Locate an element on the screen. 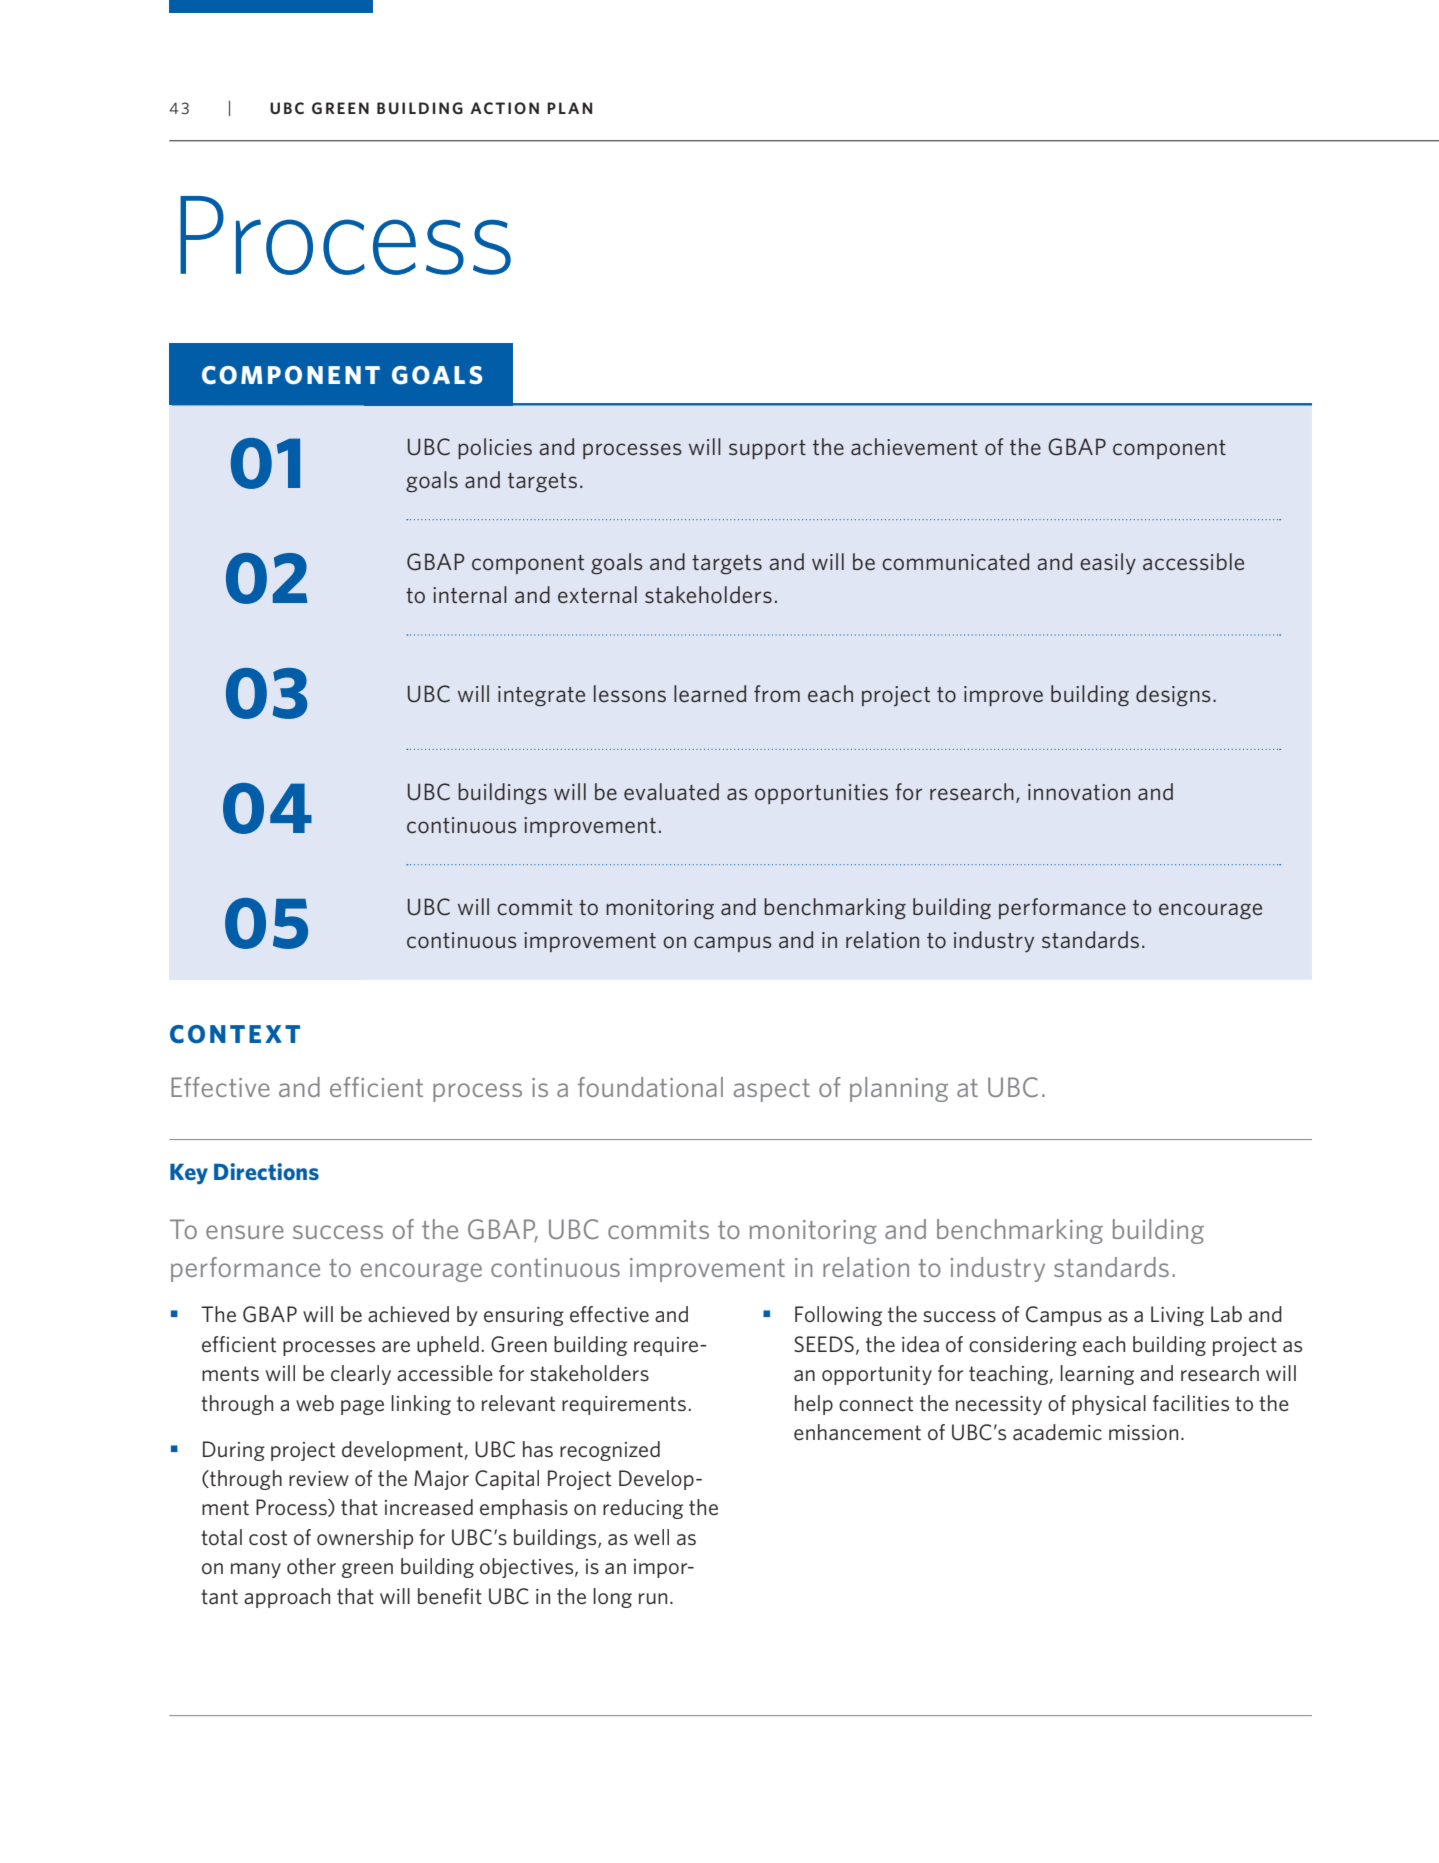 The width and height of the screenshot is (1439, 1863). aspect is located at coordinates (772, 1090).
